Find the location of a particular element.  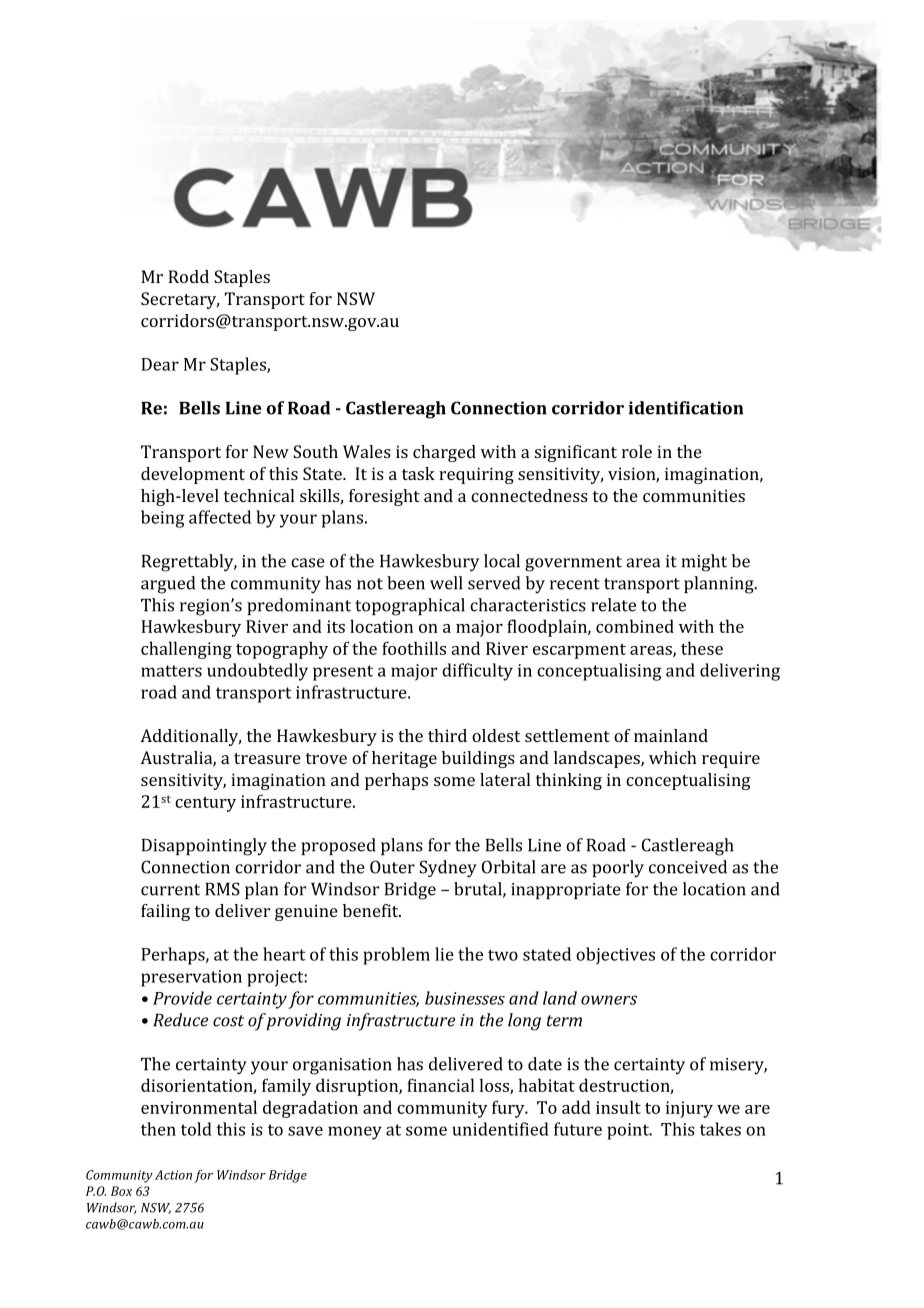

argued is located at coordinates (168, 585).
